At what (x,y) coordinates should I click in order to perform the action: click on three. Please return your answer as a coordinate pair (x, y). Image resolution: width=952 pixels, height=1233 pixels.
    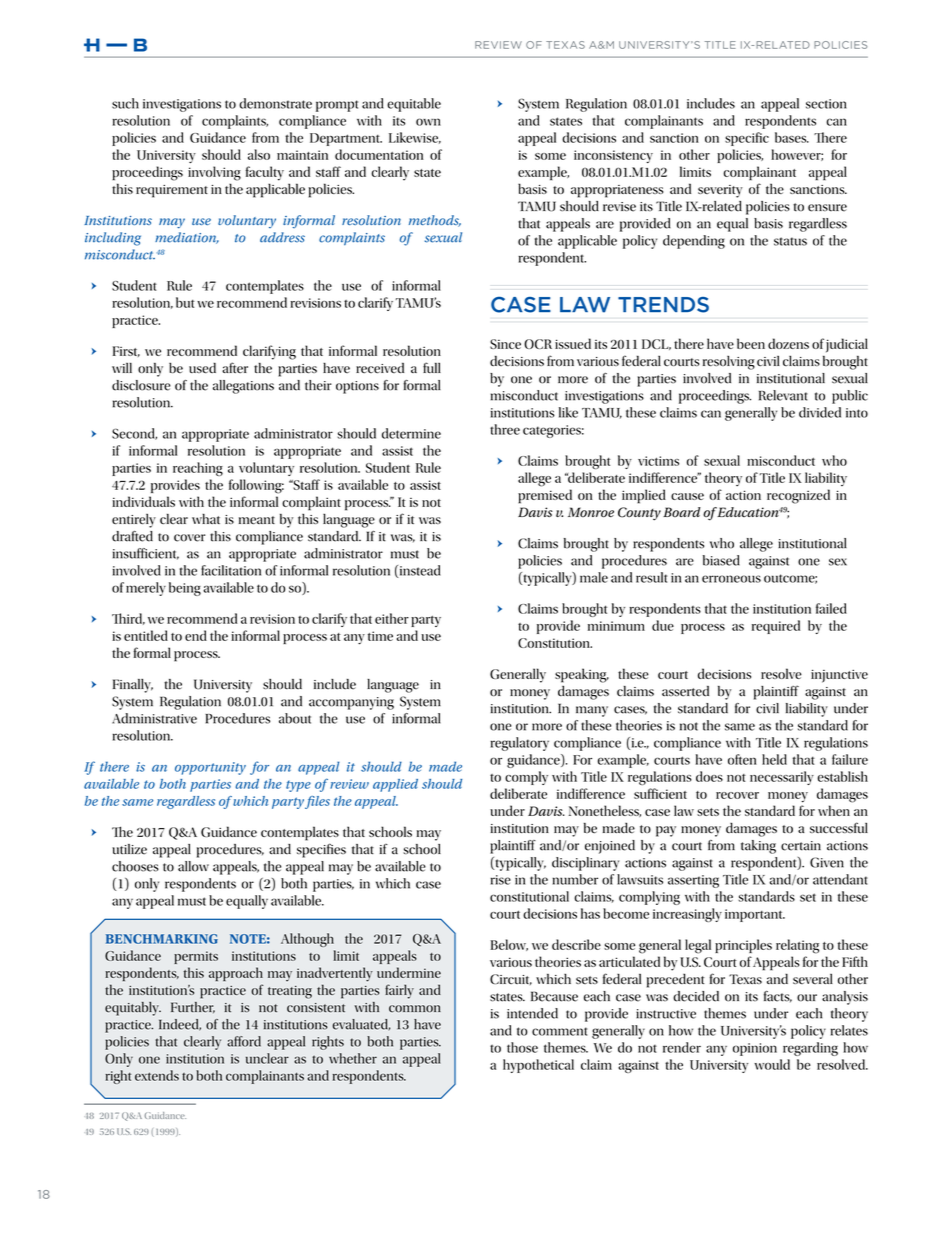
    Looking at the image, I should click on (505, 429).
